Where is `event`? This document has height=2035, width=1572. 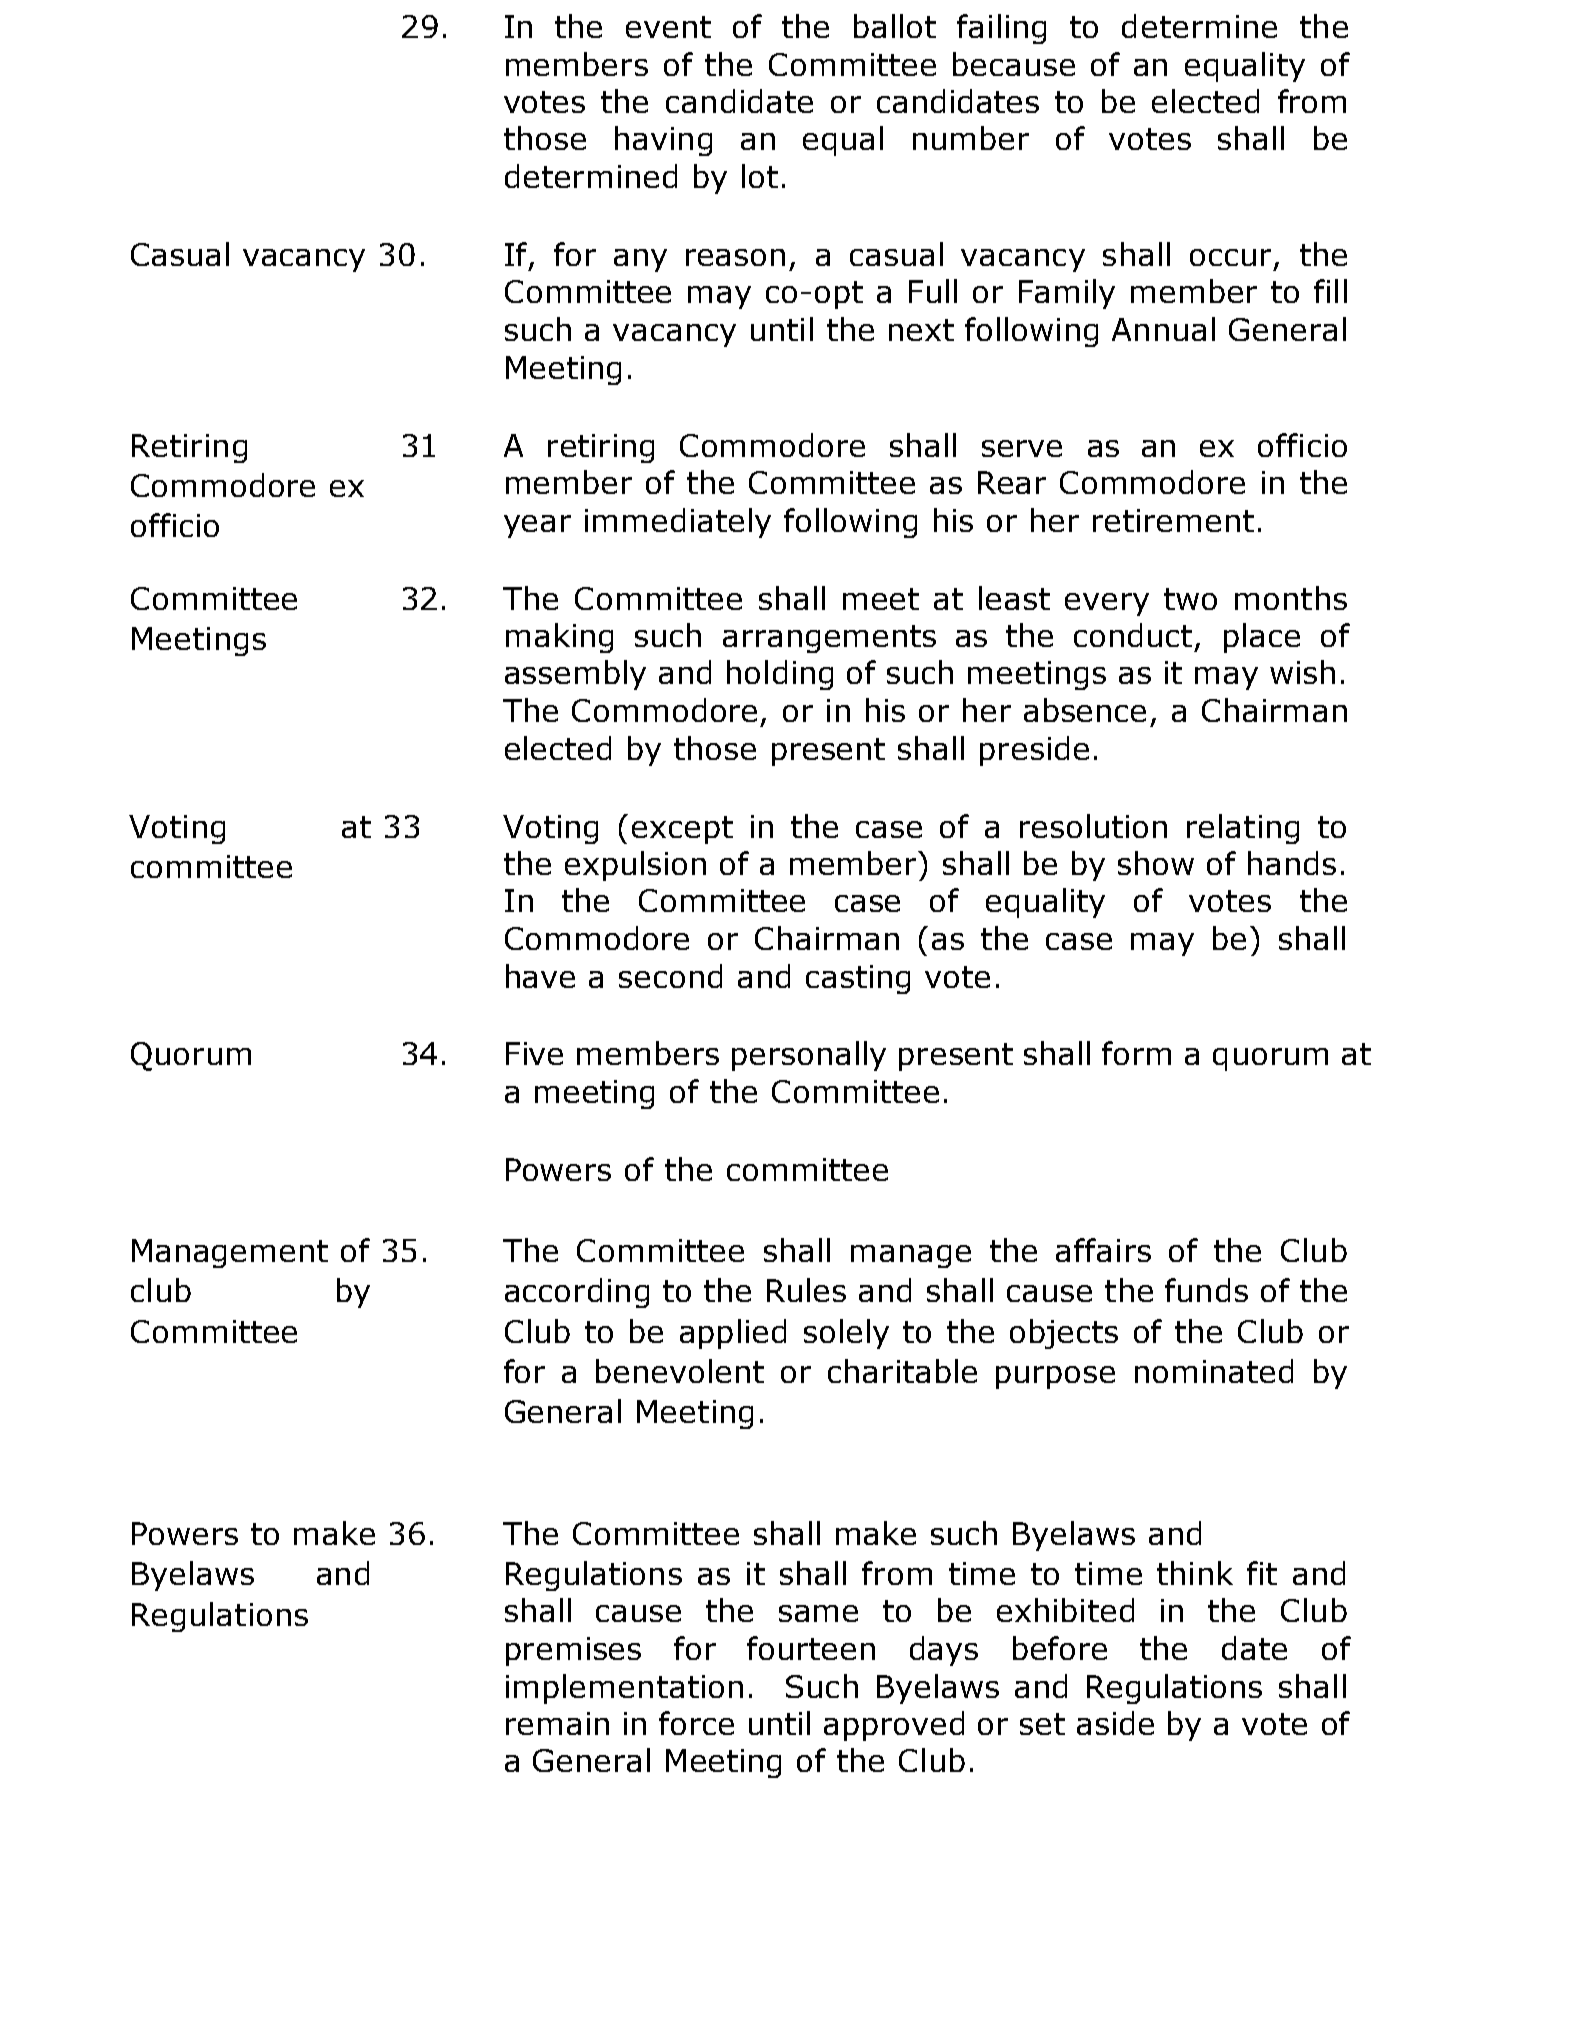
event is located at coordinates (668, 27).
